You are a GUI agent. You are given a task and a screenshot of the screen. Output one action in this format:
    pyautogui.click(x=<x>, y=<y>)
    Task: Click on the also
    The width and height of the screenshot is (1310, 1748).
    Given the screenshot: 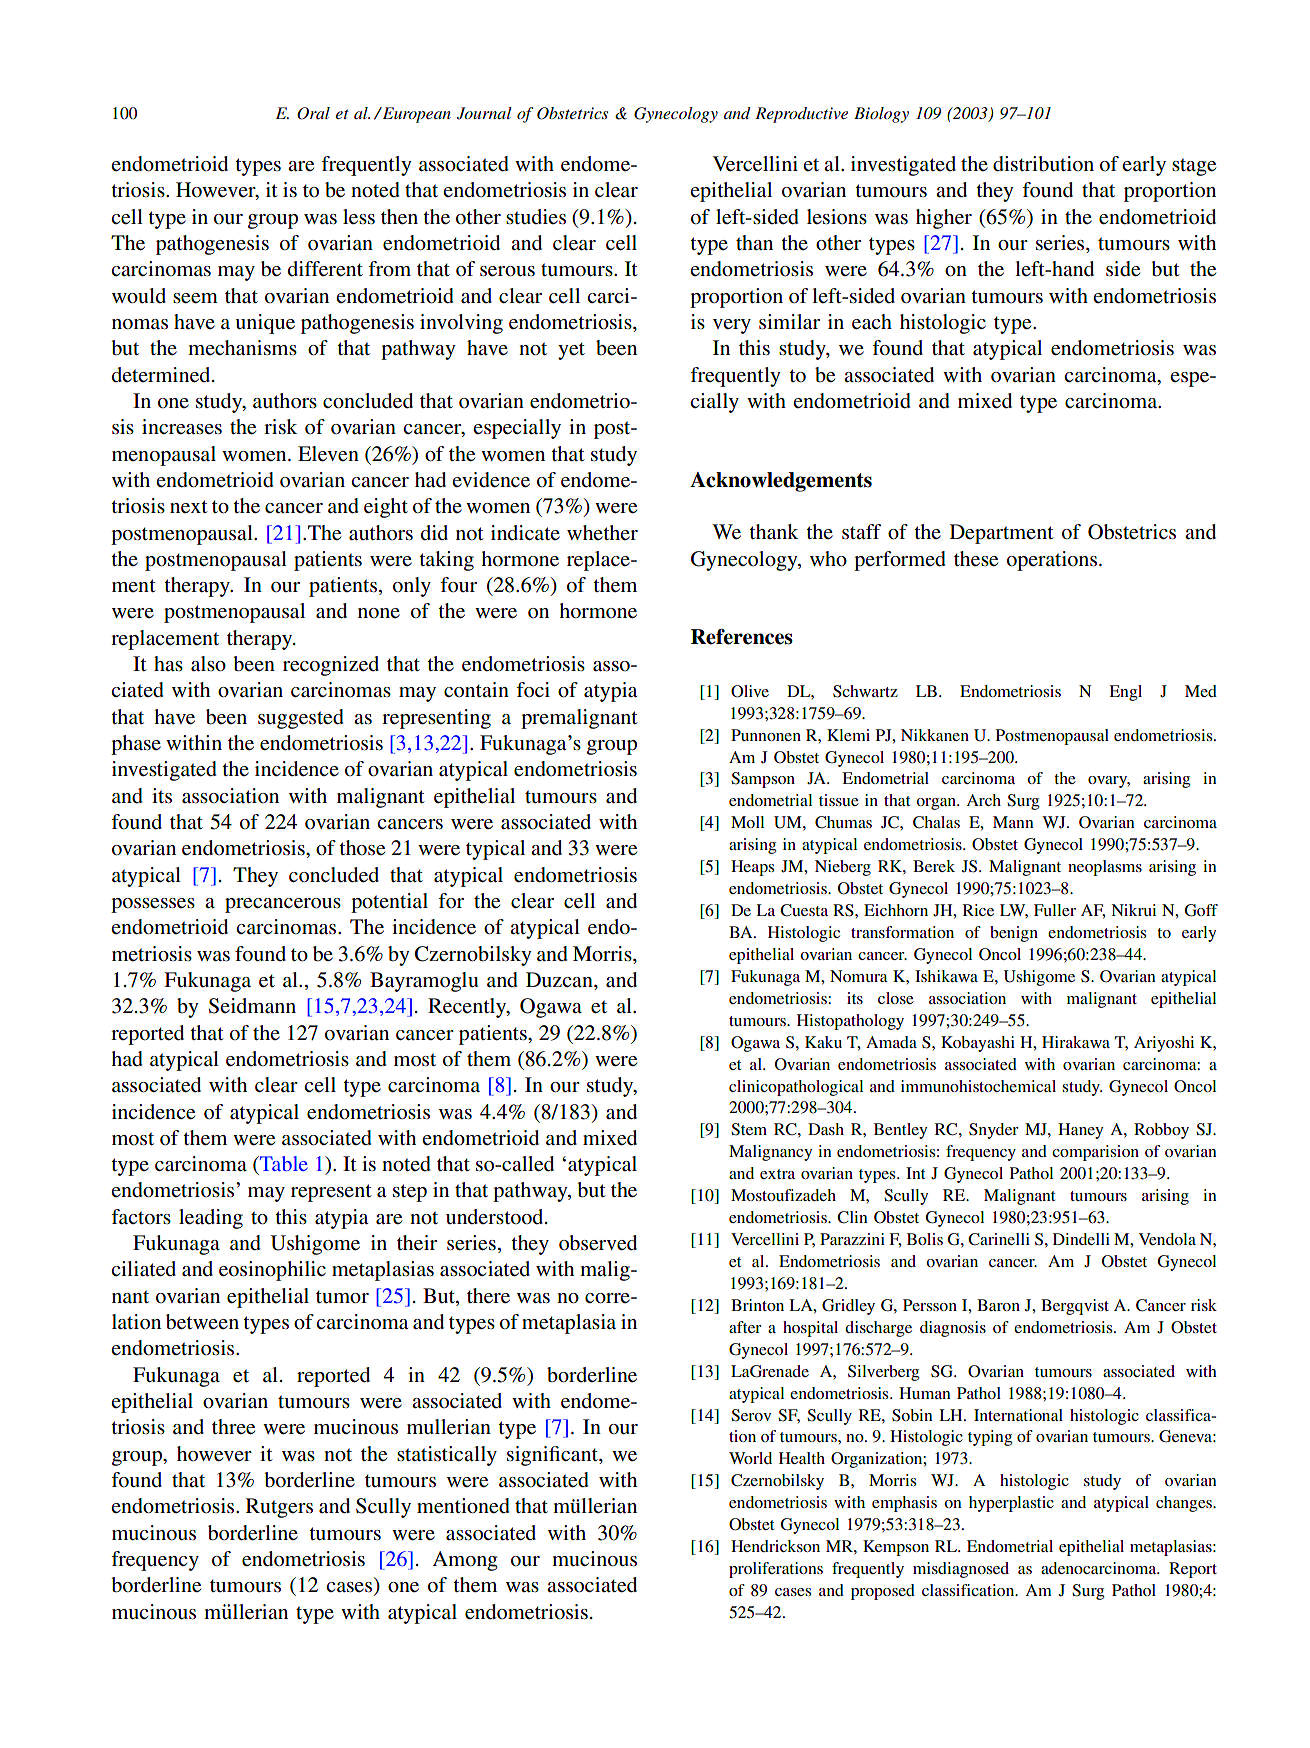 What is the action you would take?
    pyautogui.click(x=208, y=664)
